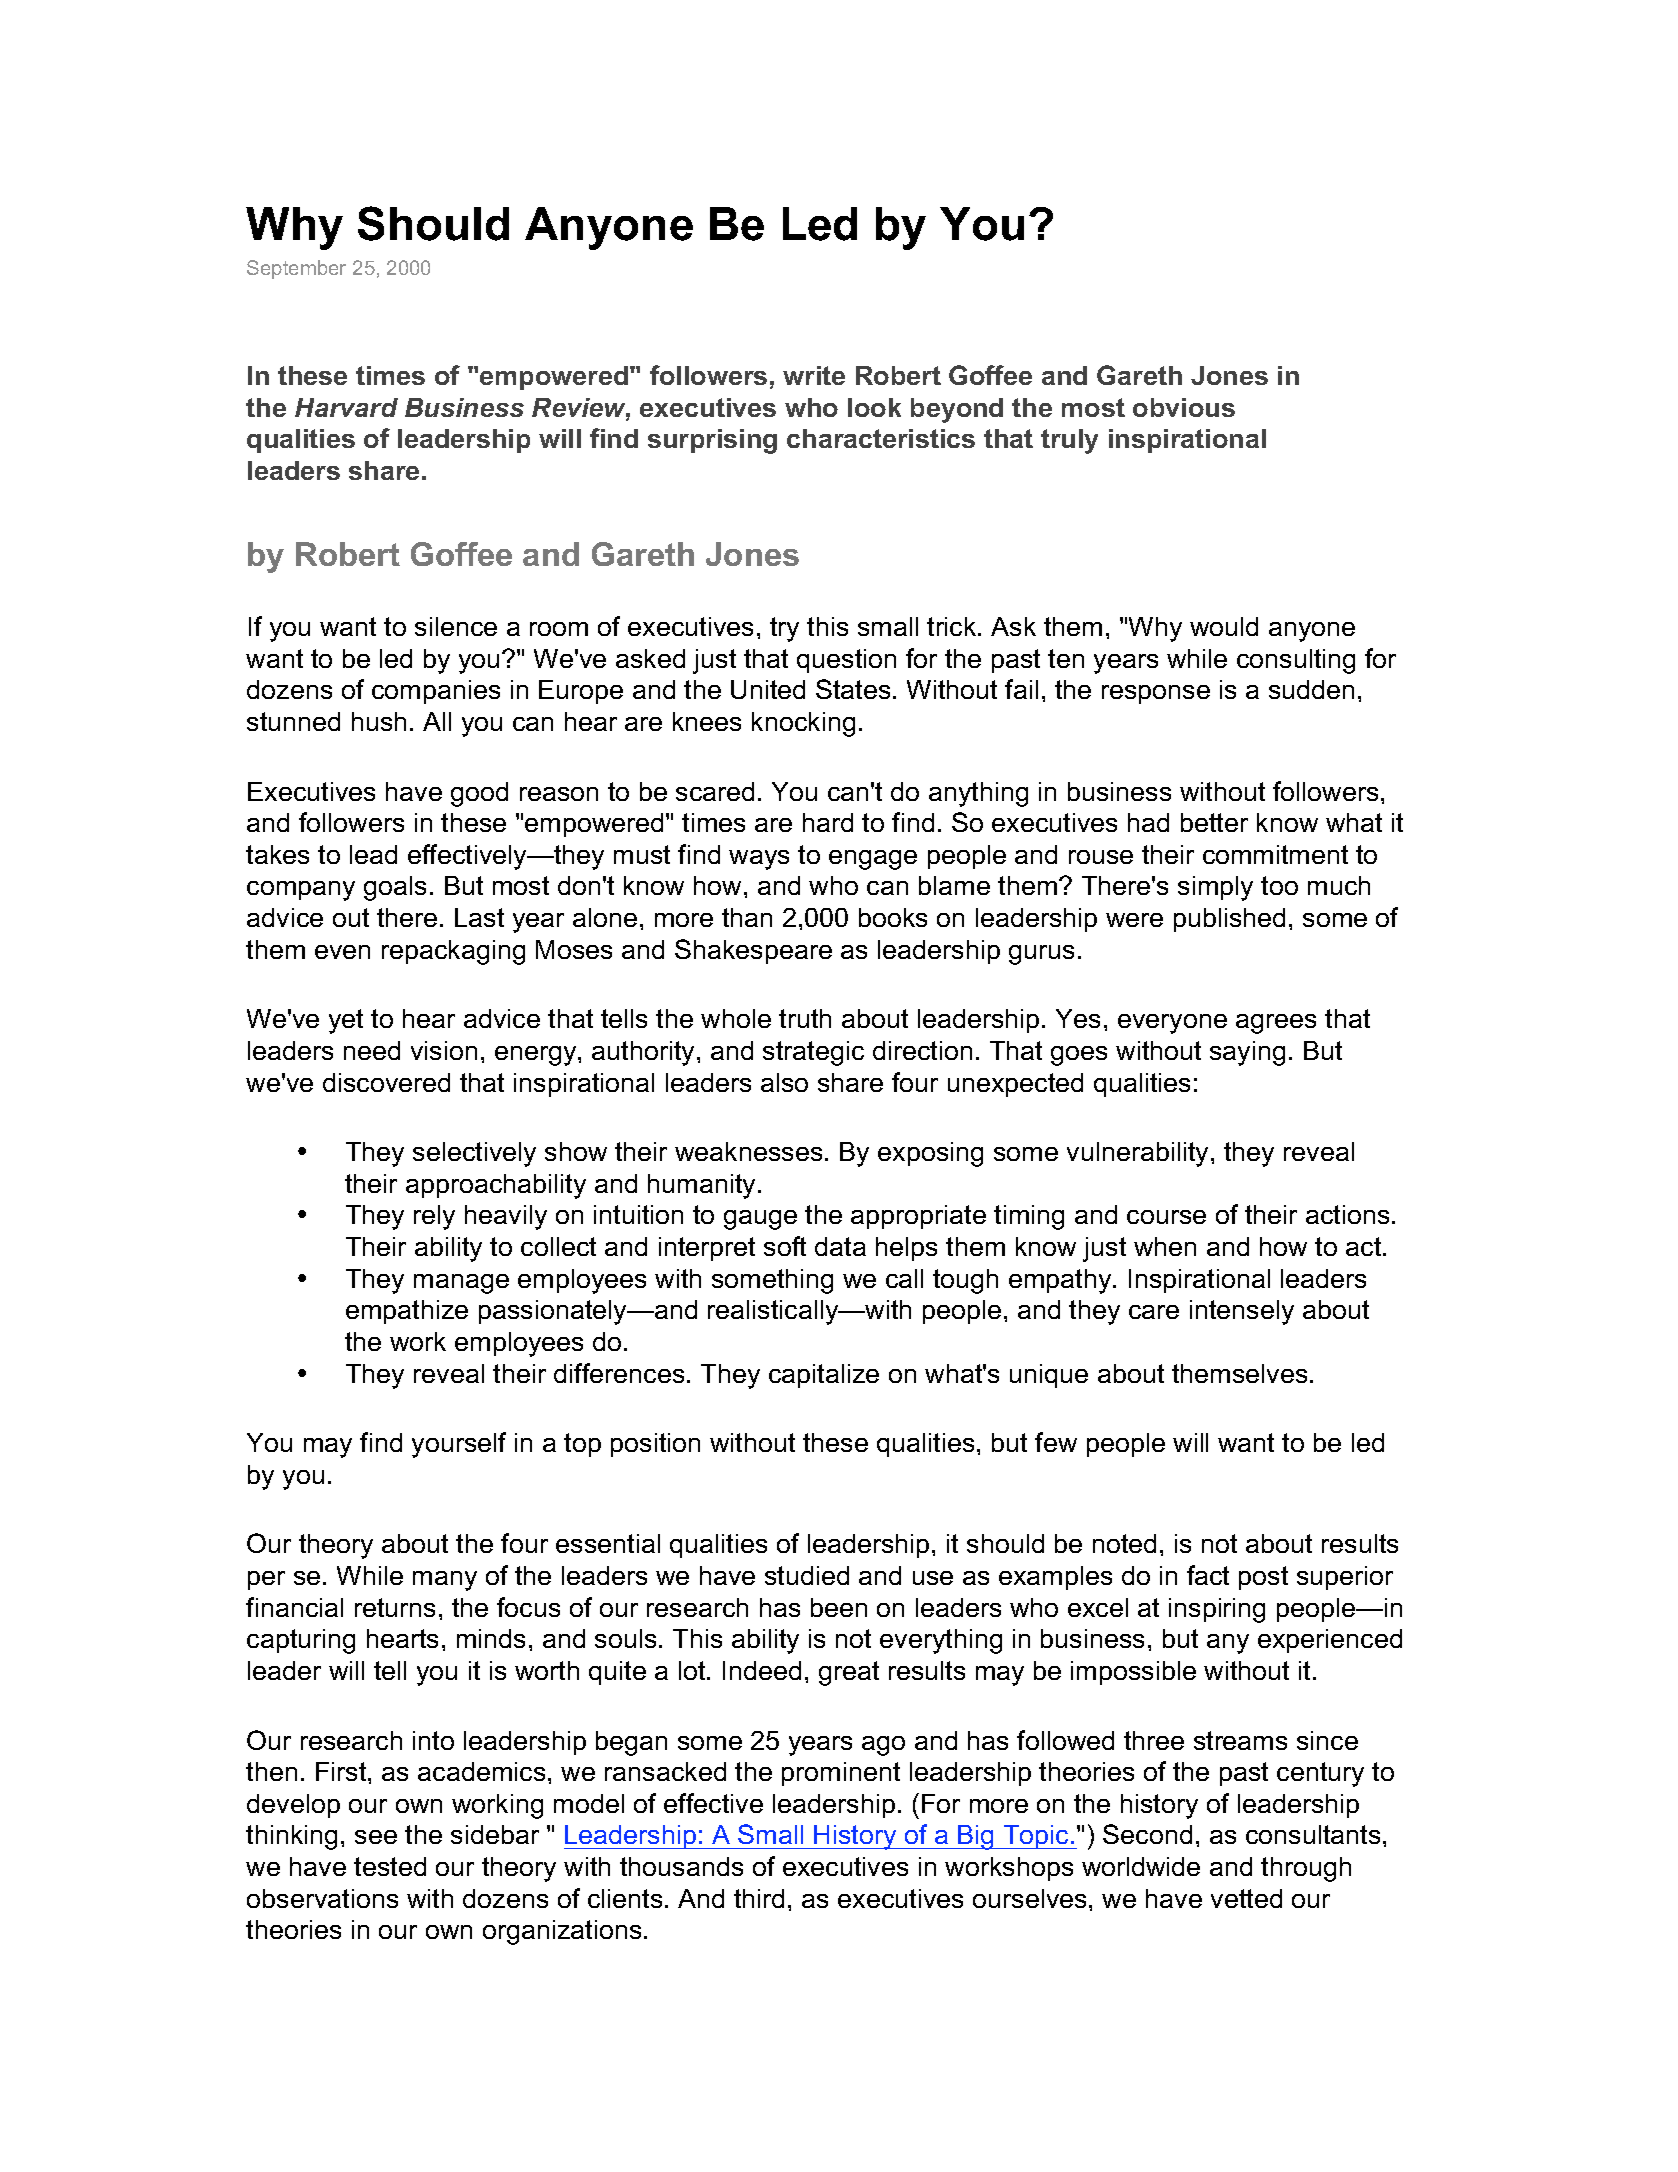  Describe the element at coordinates (824, 1376) in the screenshot. I see `capitalize` at that location.
